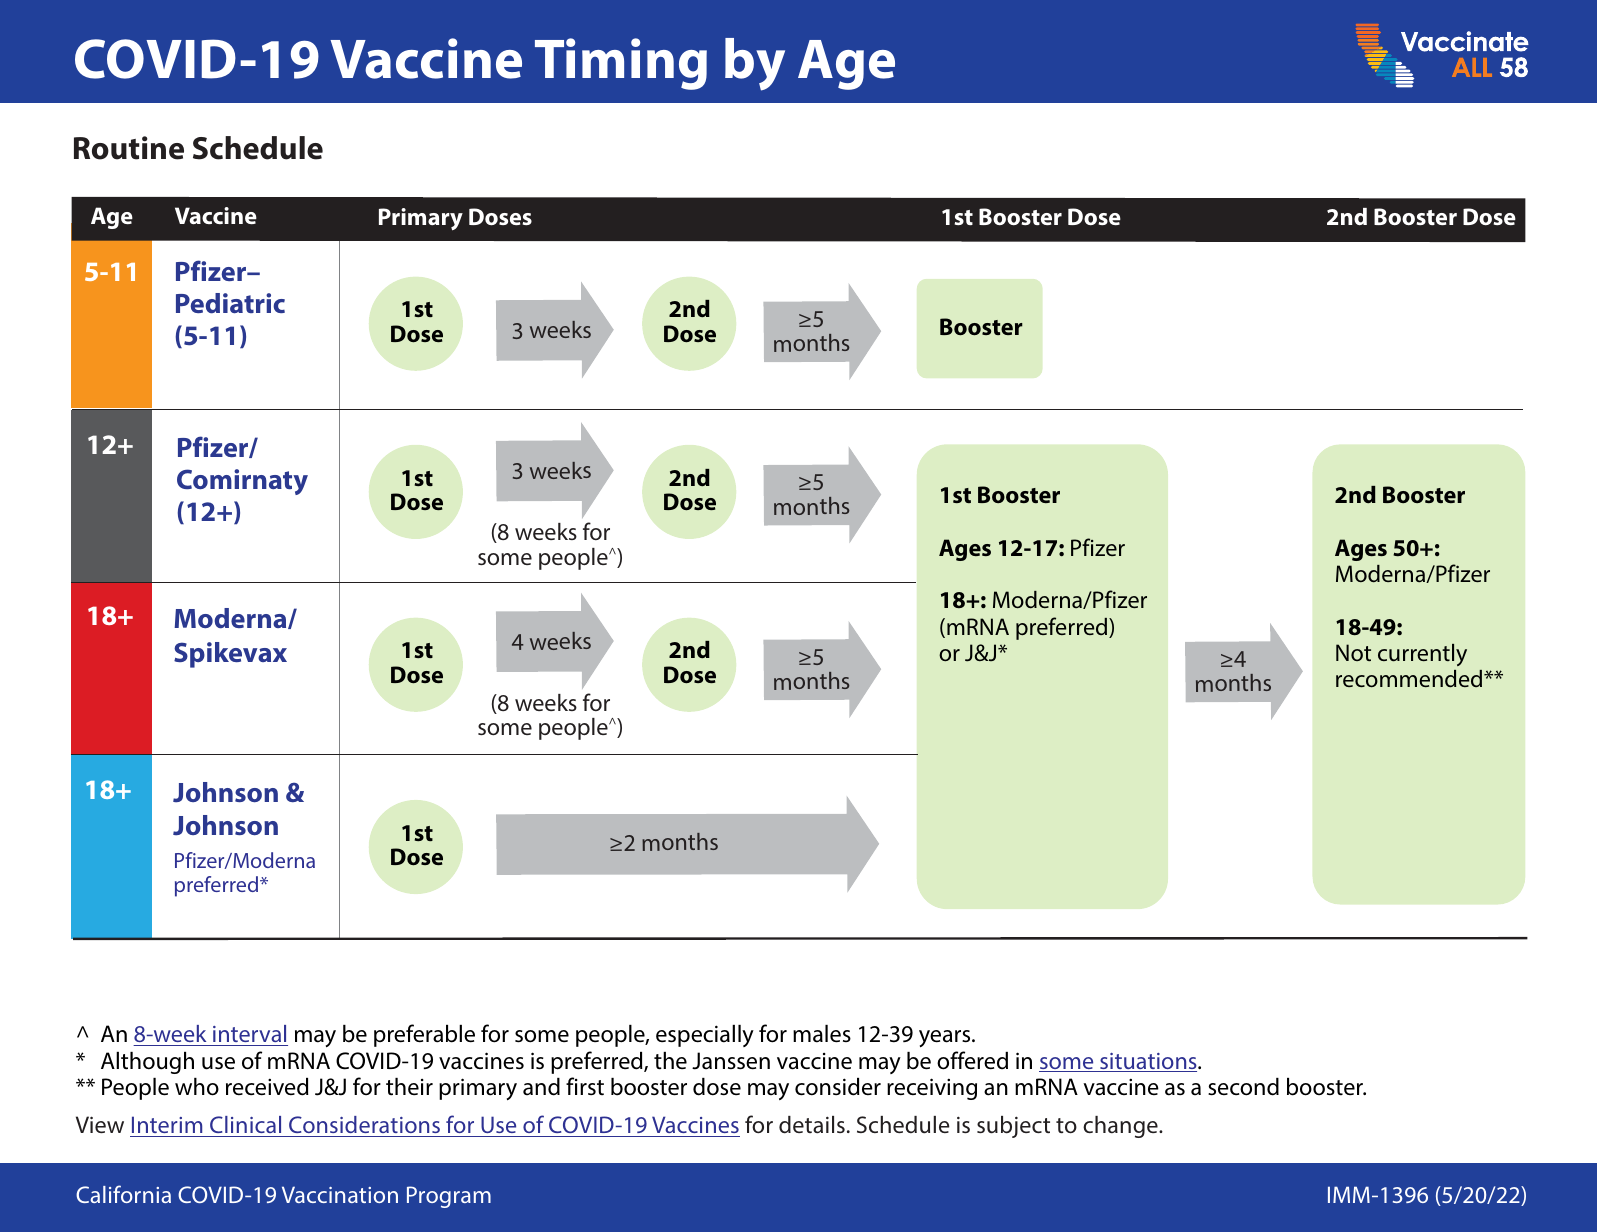 The image size is (1597, 1232). I want to click on Pediatric, so click(230, 303).
